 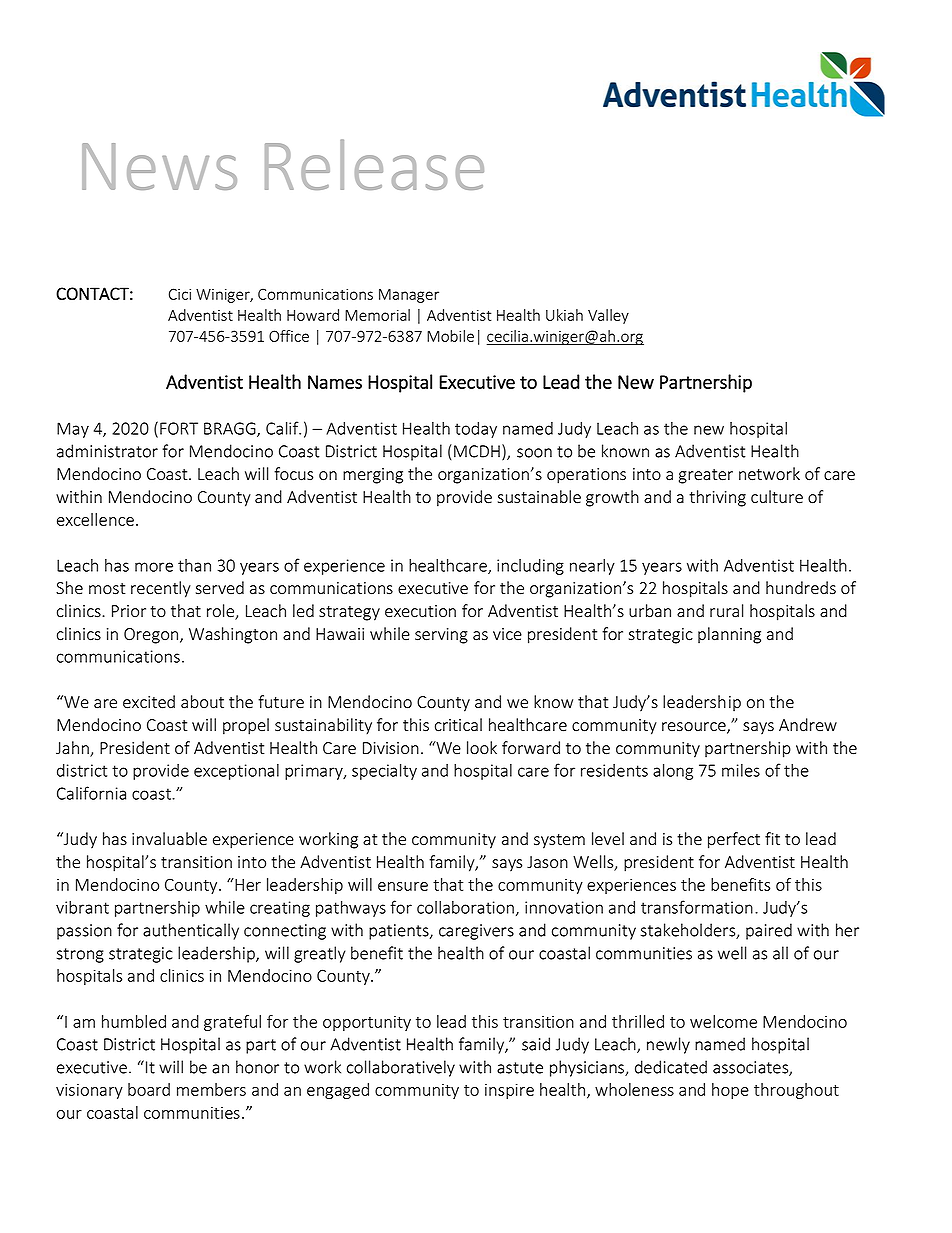 I want to click on Valley, so click(x=608, y=316).
